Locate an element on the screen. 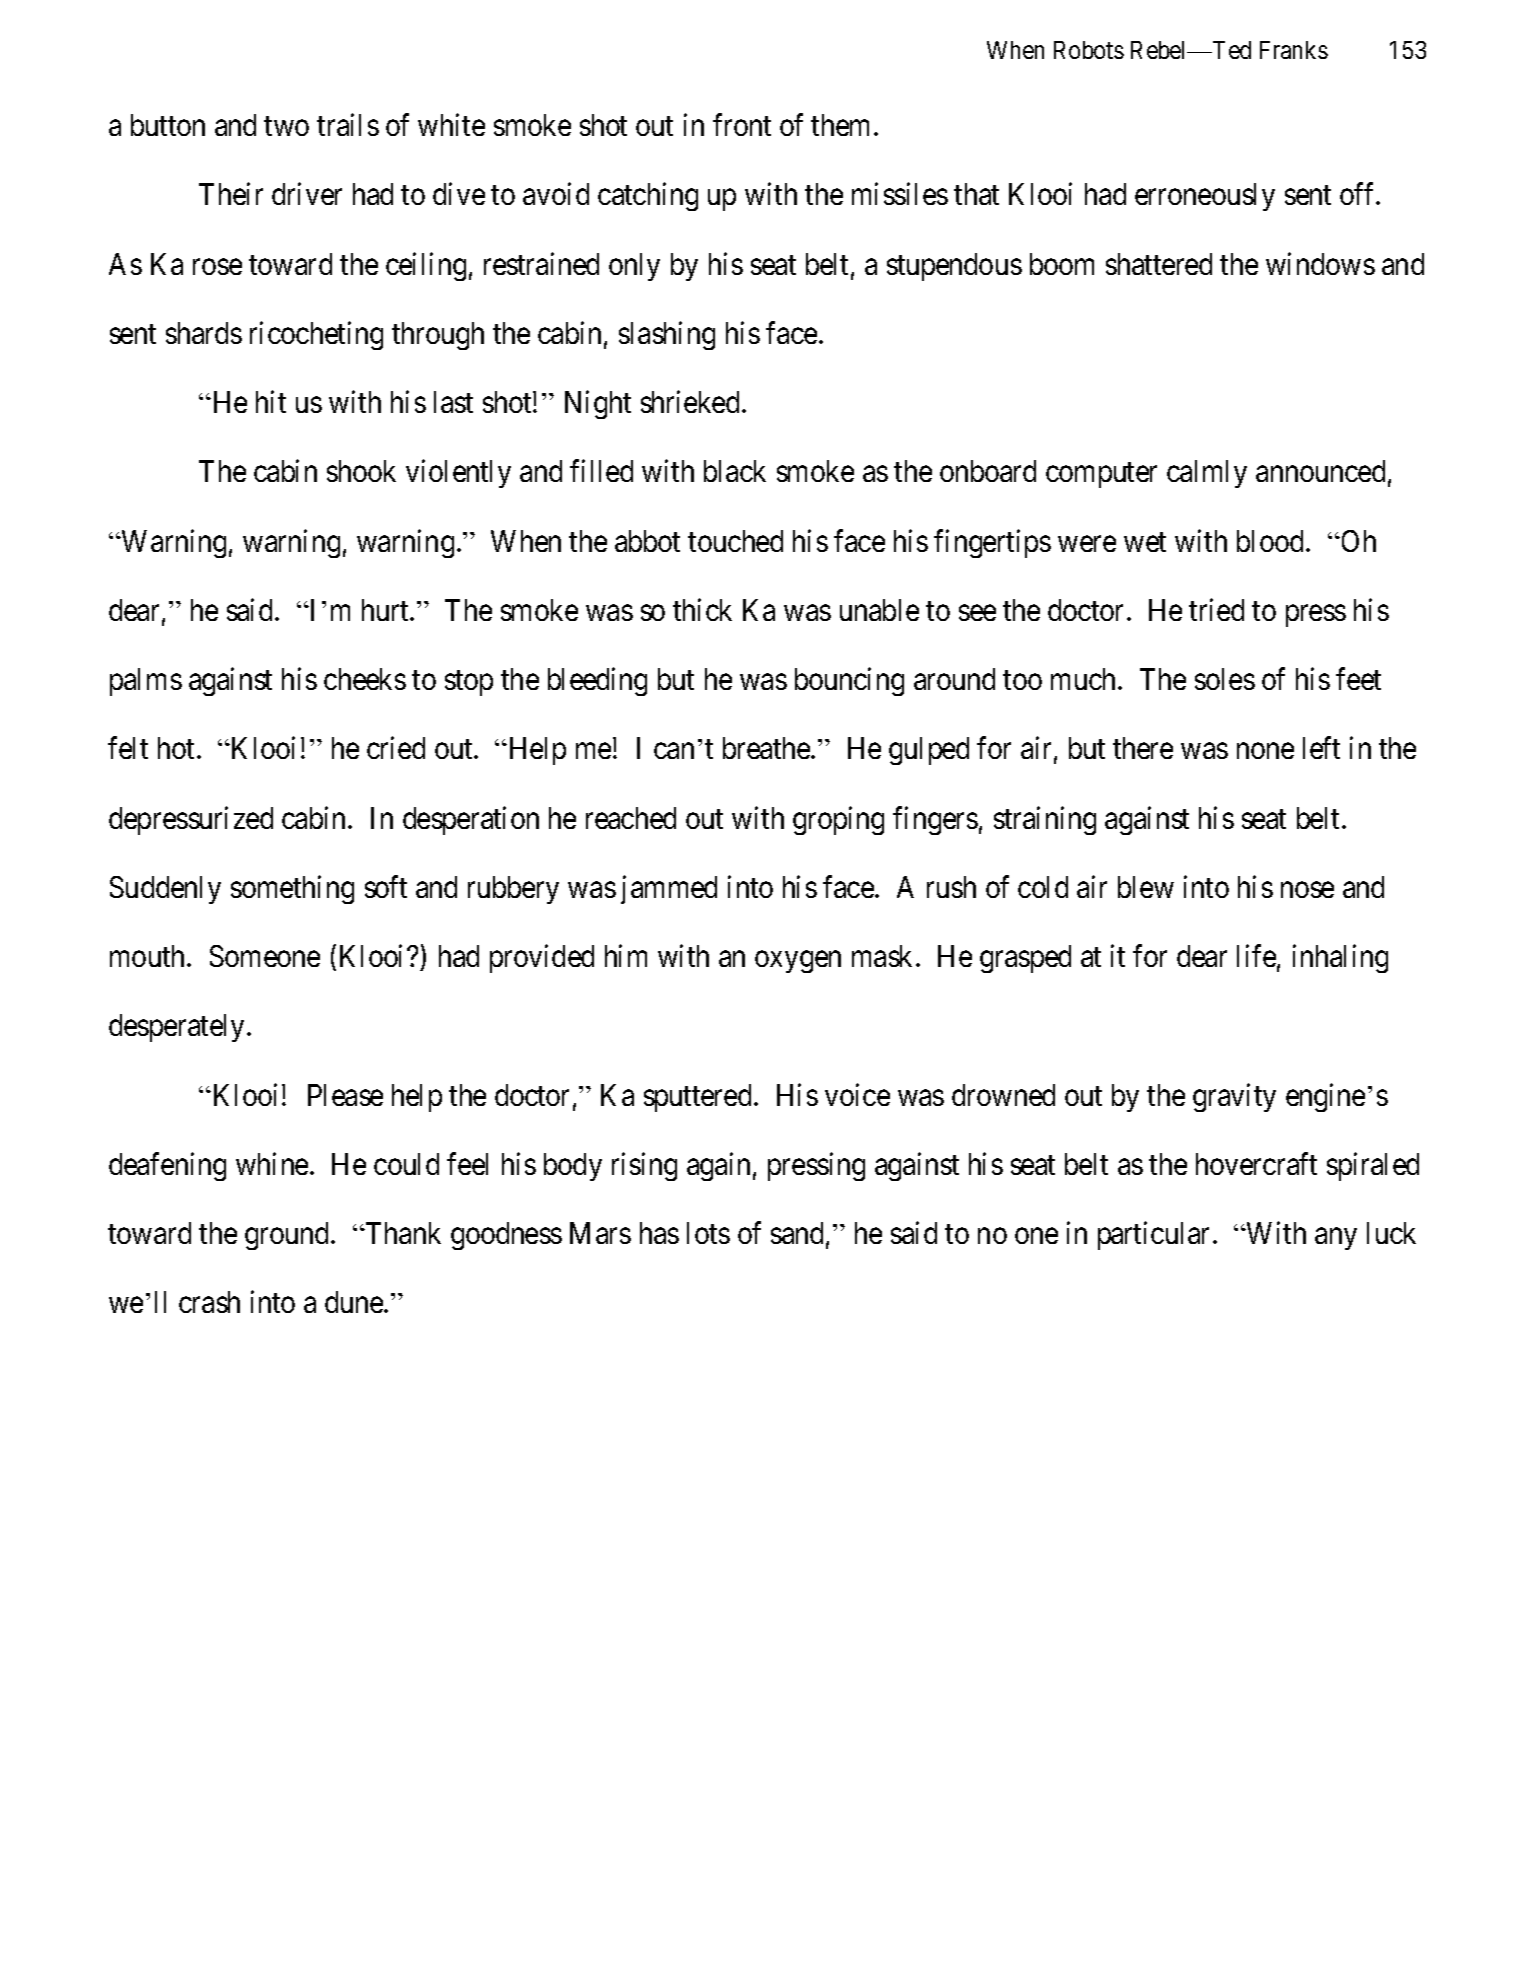 This screenshot has width=1535, height=1987. two is located at coordinates (286, 126).
